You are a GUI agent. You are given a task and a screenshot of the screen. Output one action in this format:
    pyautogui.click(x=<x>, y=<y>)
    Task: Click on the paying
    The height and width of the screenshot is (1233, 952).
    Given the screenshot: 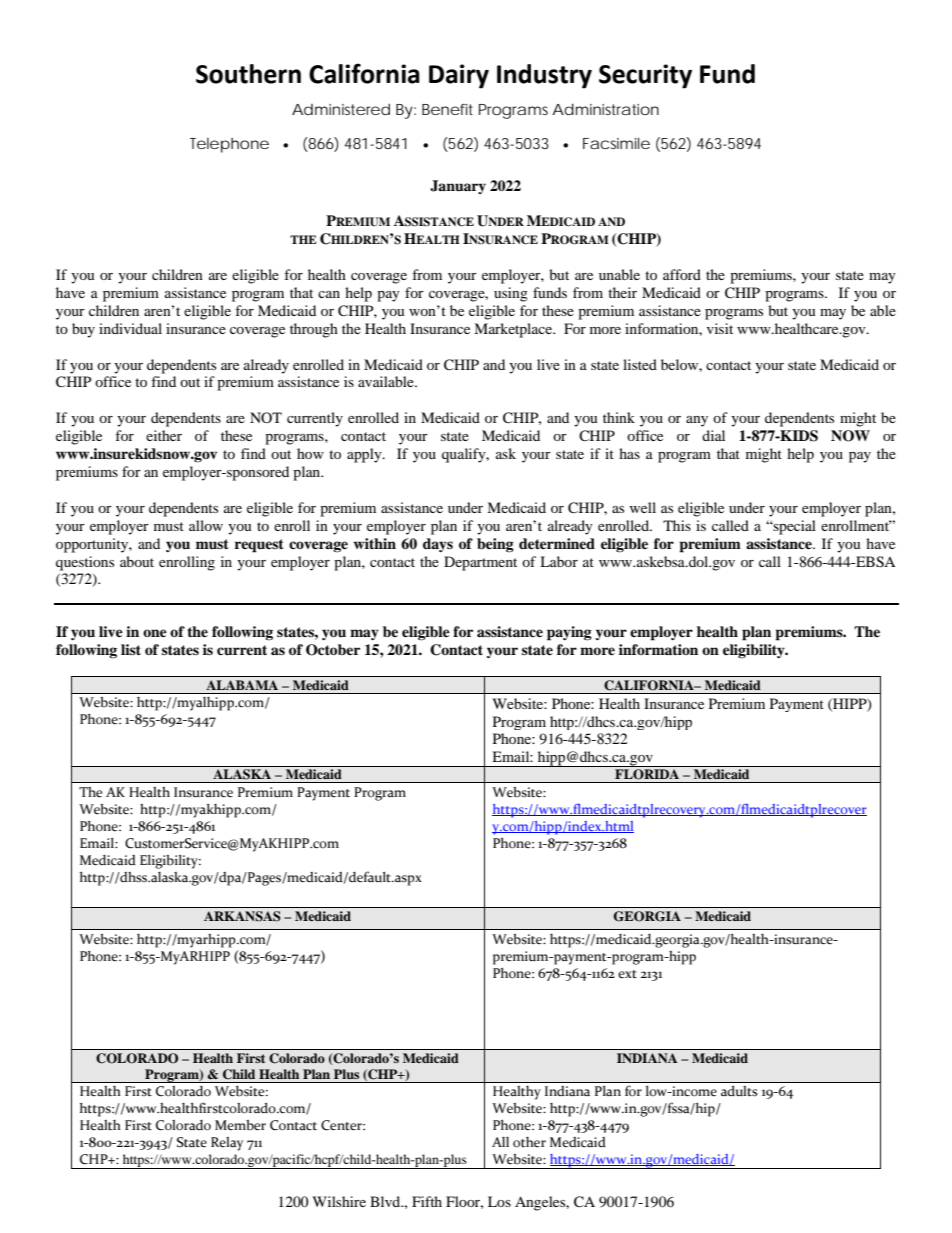 What is the action you would take?
    pyautogui.click(x=569, y=633)
